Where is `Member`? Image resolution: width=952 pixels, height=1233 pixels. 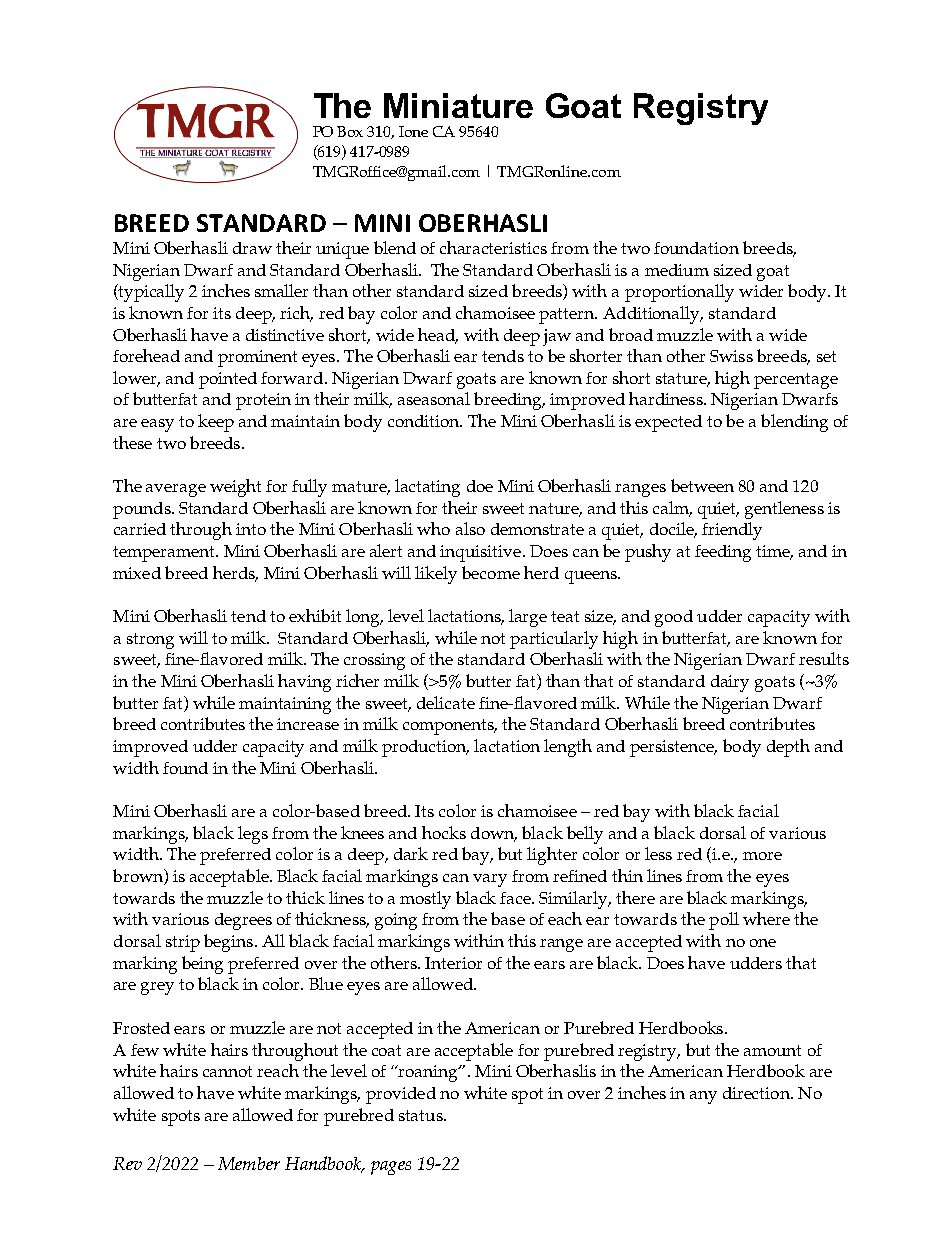 Member is located at coordinates (249, 1163).
